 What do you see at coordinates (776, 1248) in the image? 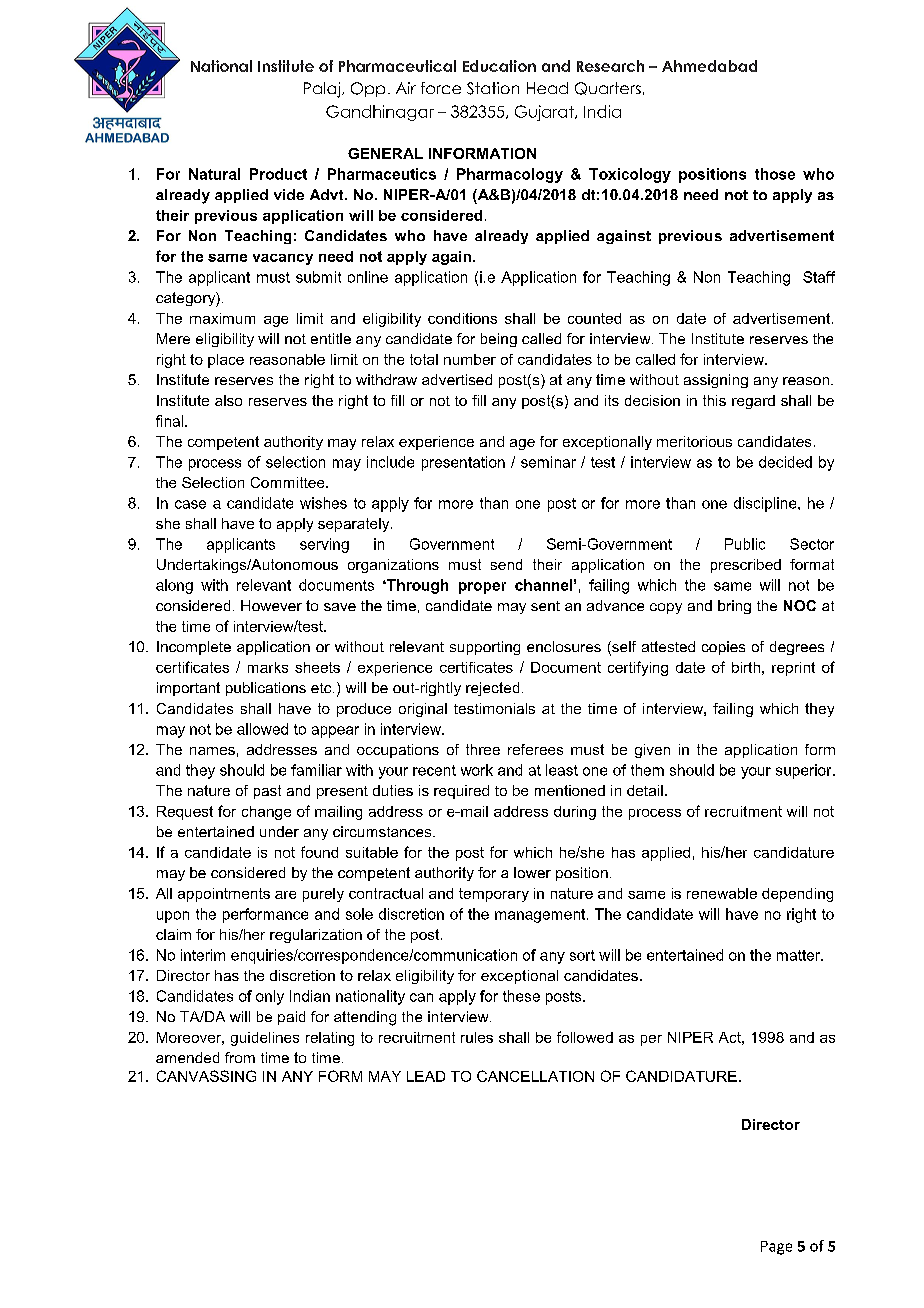
I see `Page` at bounding box center [776, 1248].
